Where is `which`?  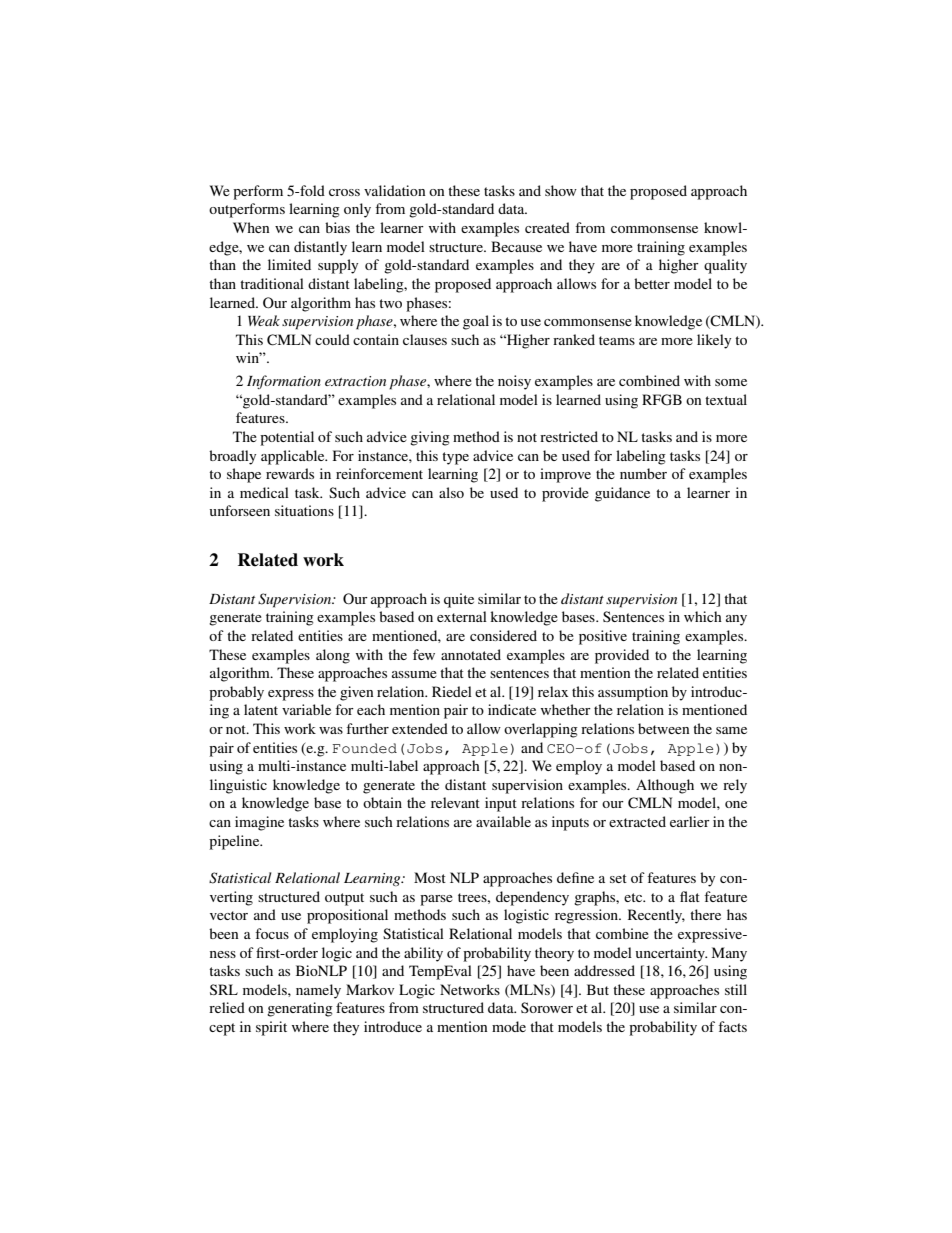 which is located at coordinates (703, 616).
